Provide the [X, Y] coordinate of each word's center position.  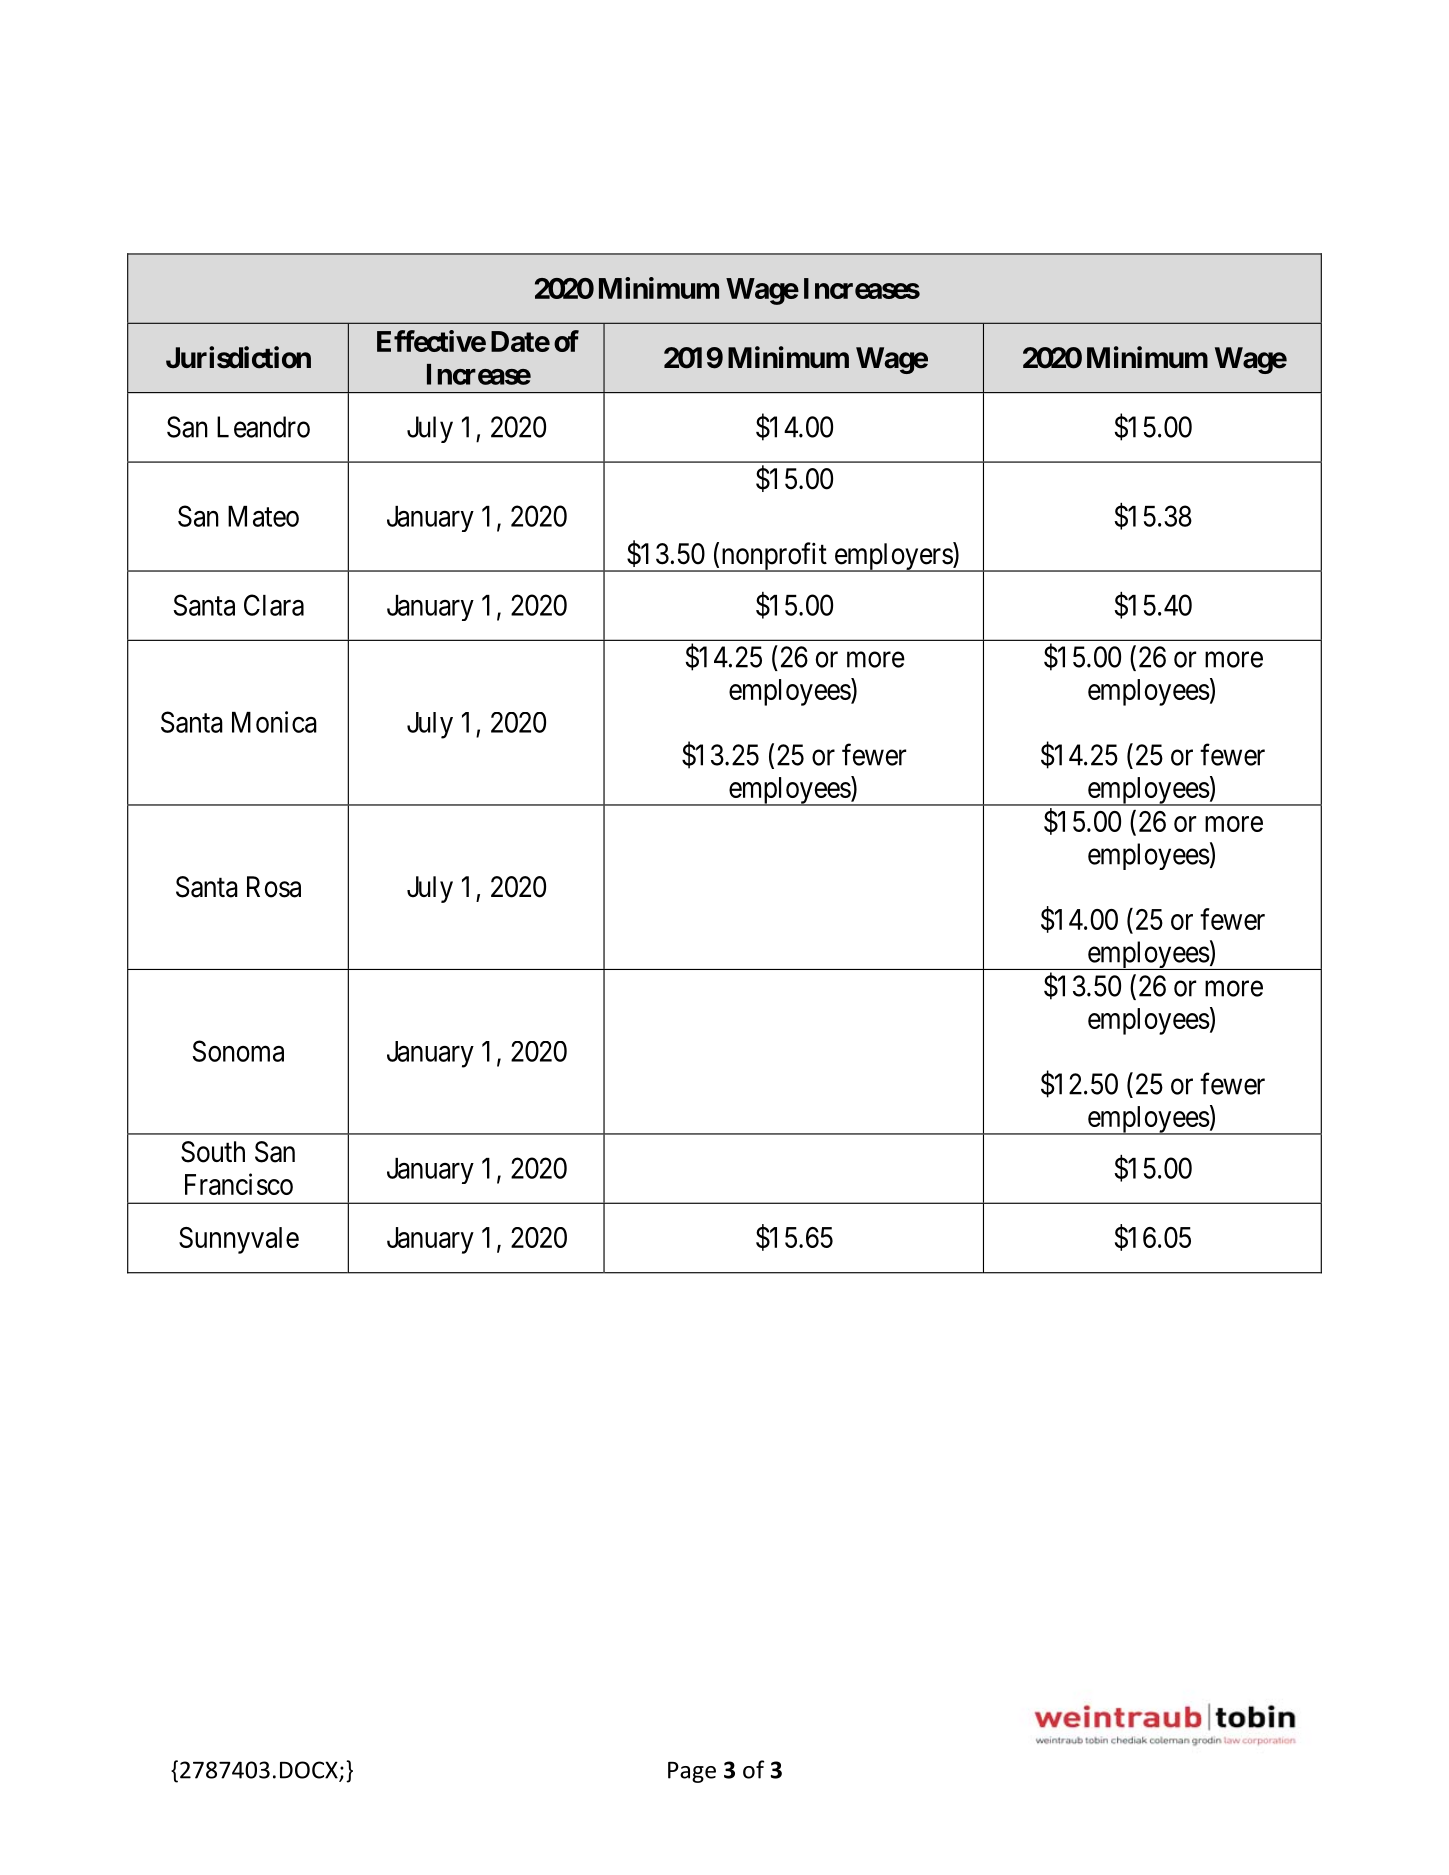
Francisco [239, 1184]
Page [692, 1772]
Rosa [274, 887]
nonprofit [774, 557]
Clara [274, 605]
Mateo [263, 516]
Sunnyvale [239, 1240]
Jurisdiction [238, 357]
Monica [274, 722]
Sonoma [238, 1051]
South [213, 1152]
